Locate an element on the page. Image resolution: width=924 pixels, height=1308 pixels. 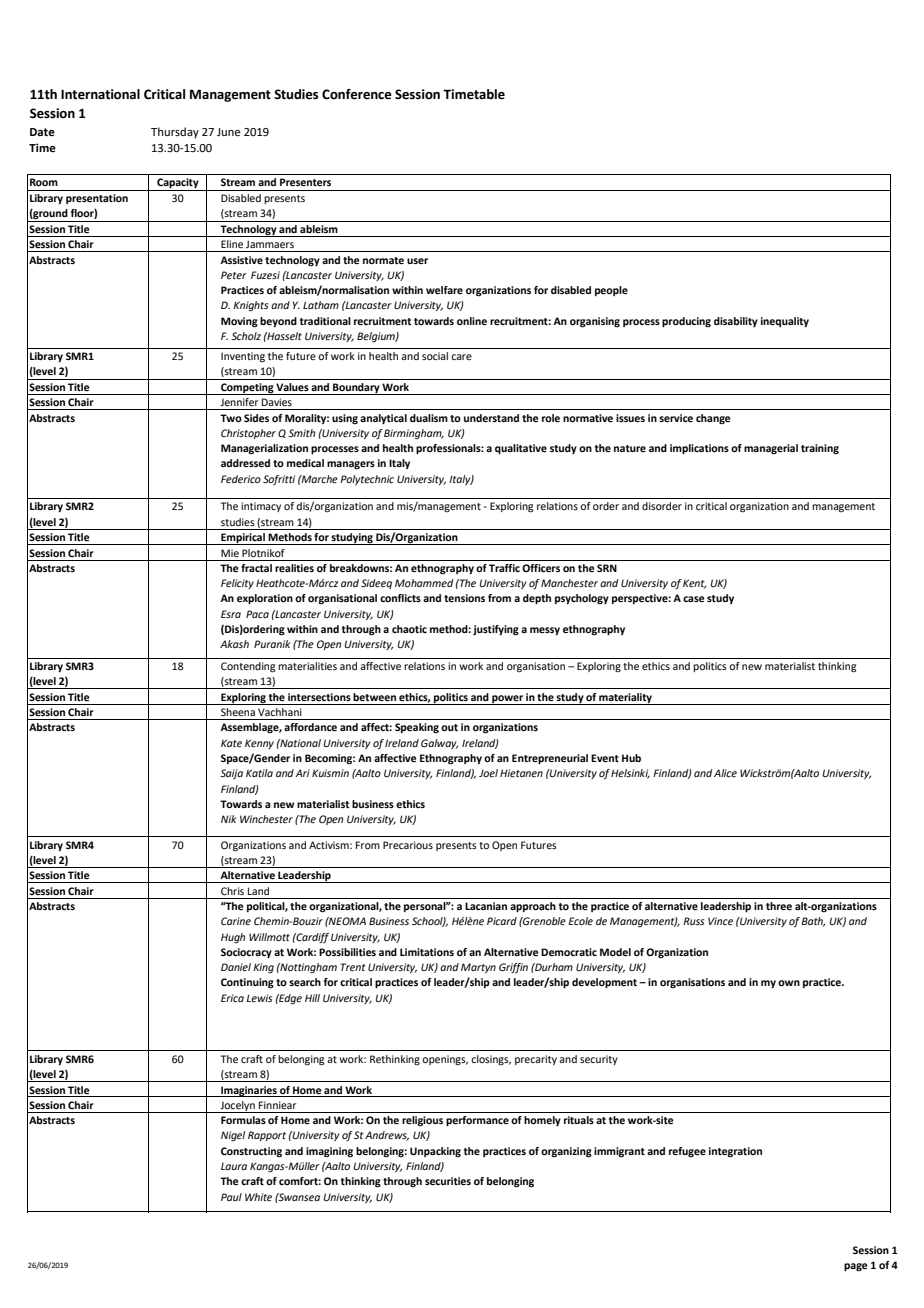
case is located at coordinates (694, 599).
